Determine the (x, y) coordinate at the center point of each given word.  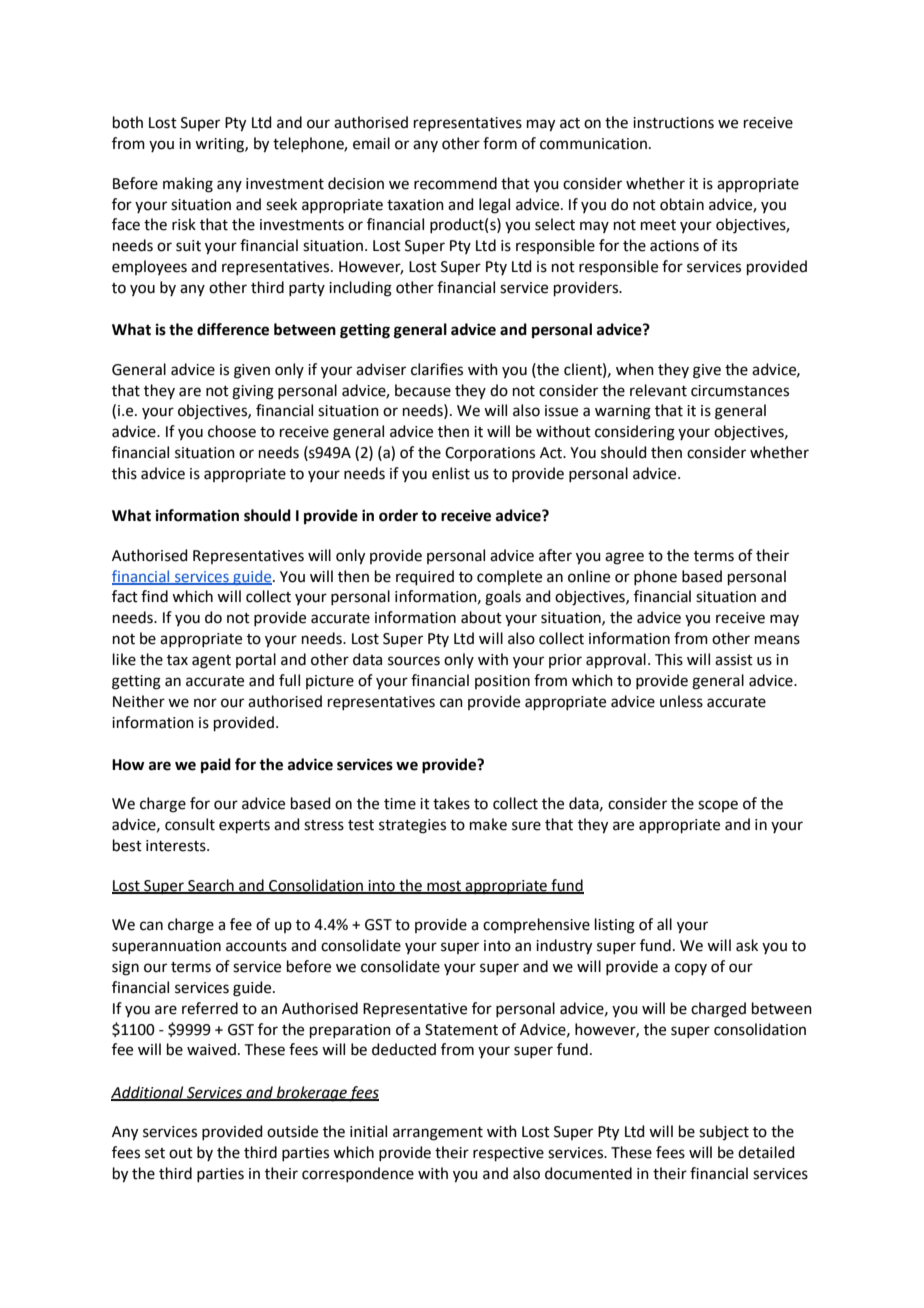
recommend (455, 183)
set (155, 1153)
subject (724, 1132)
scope (718, 806)
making (188, 185)
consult (190, 824)
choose (232, 431)
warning (623, 412)
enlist (451, 473)
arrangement (438, 1134)
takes (451, 803)
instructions (673, 123)
